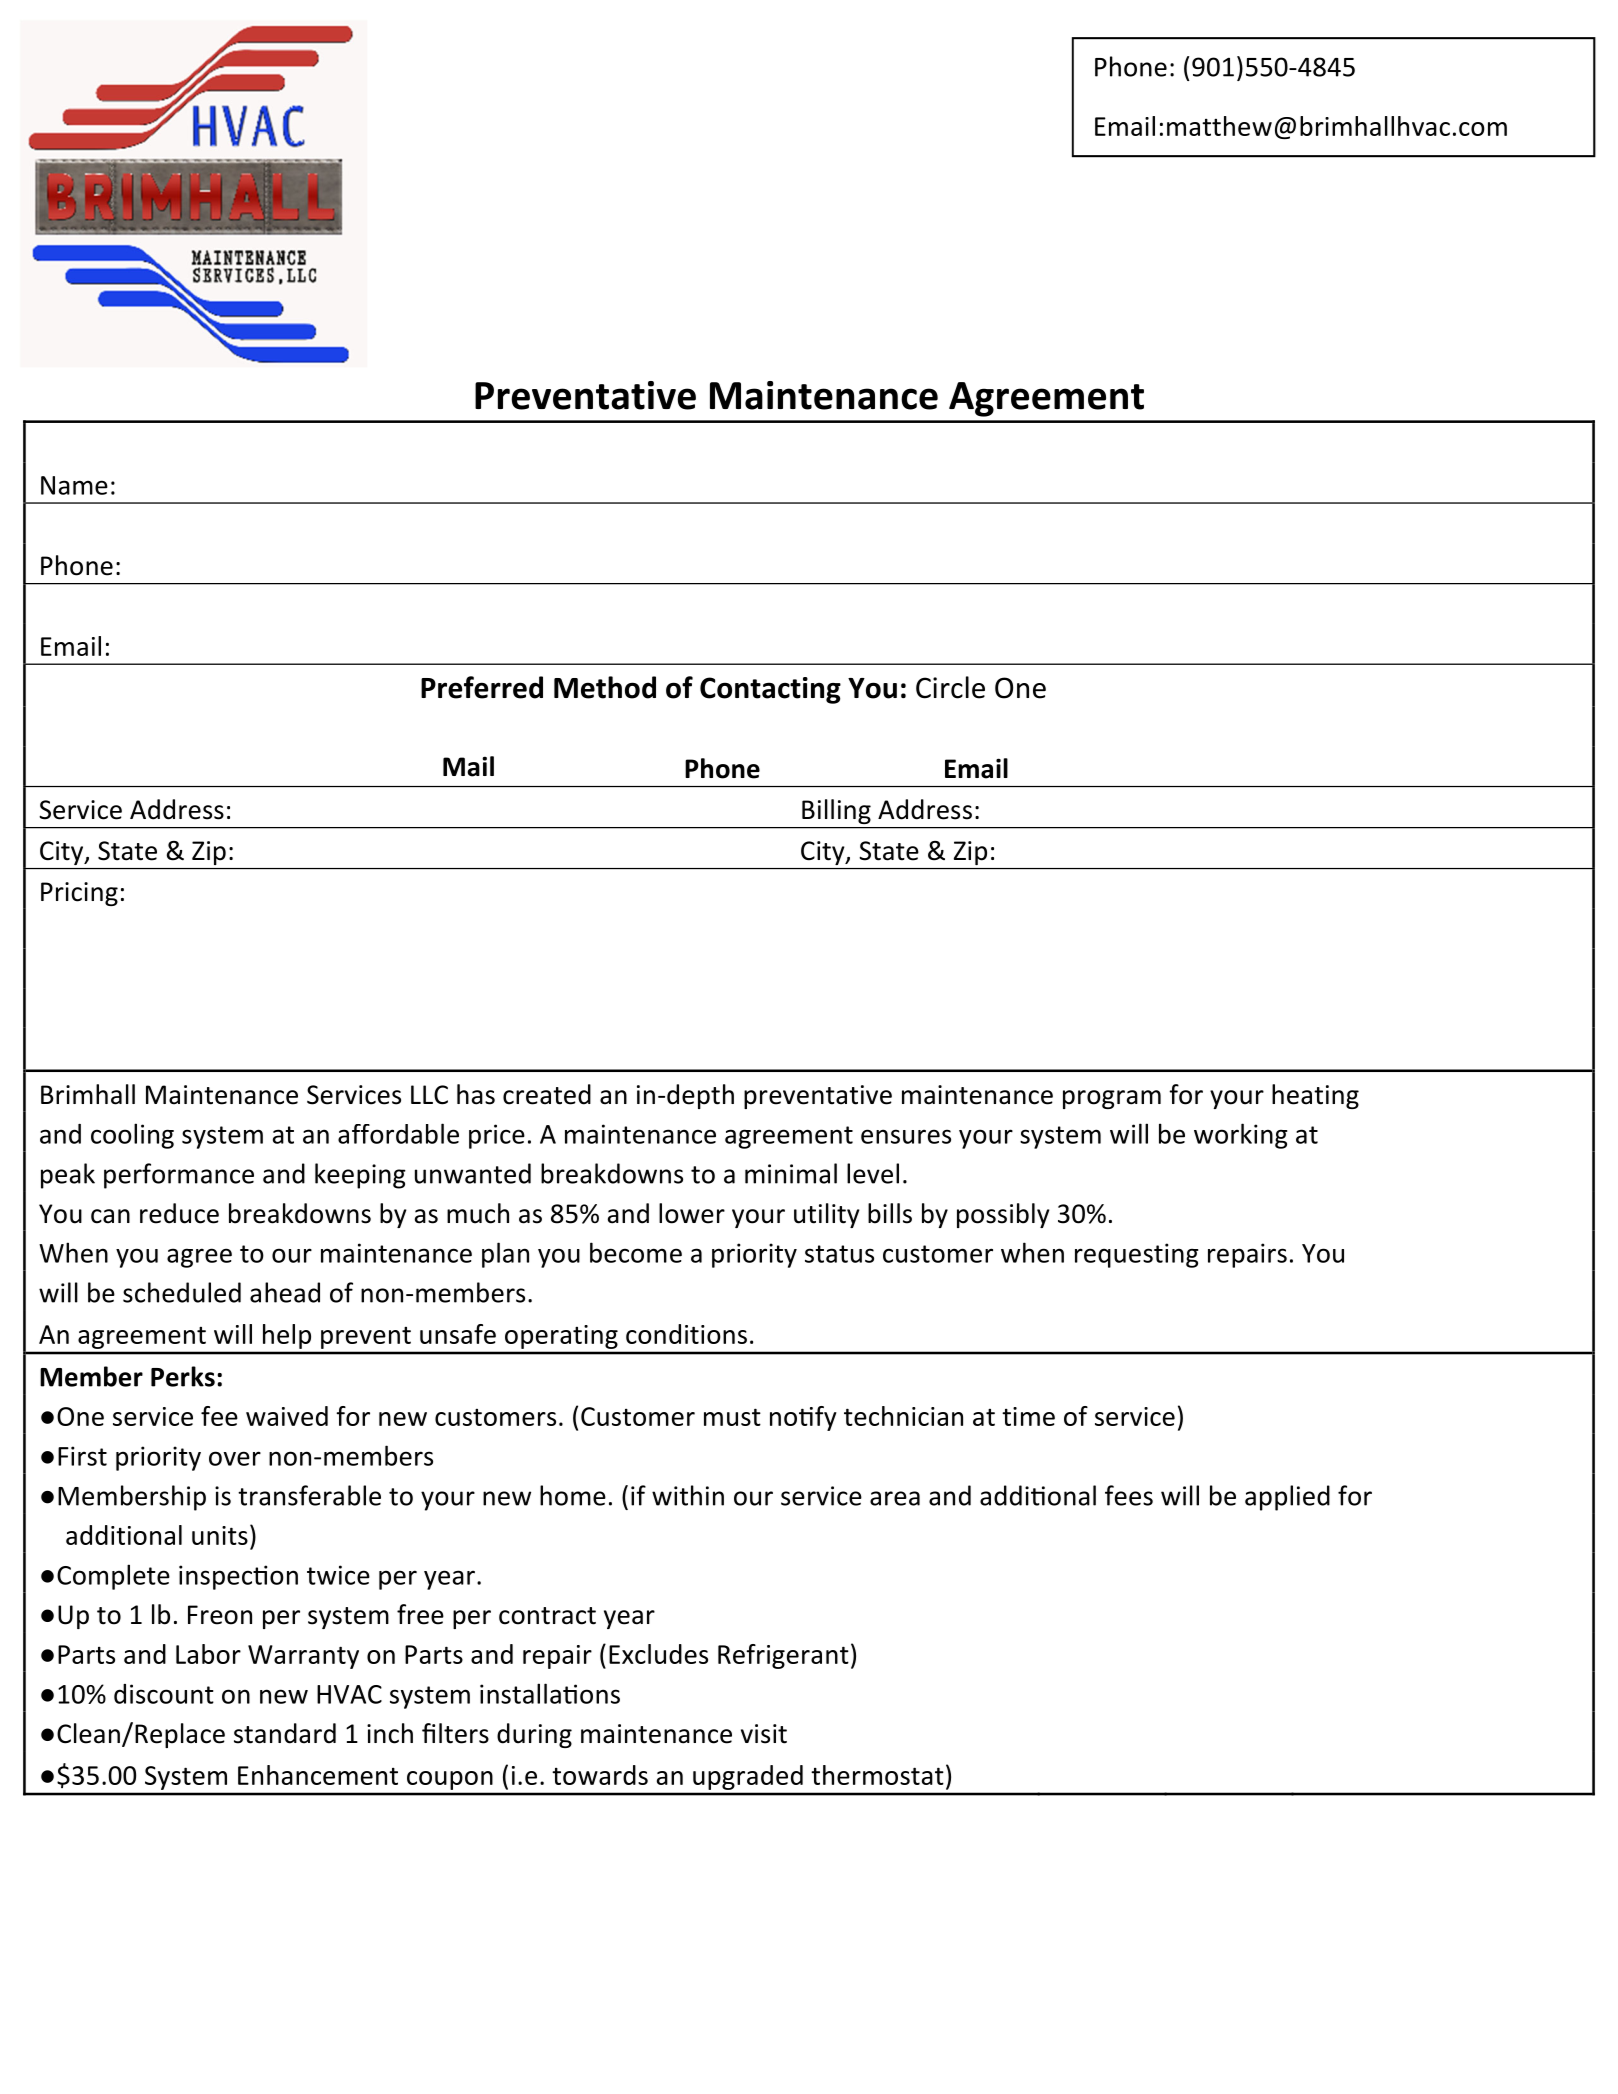 The width and height of the screenshot is (1618, 2094). I want to click on minimal, so click(791, 1173).
